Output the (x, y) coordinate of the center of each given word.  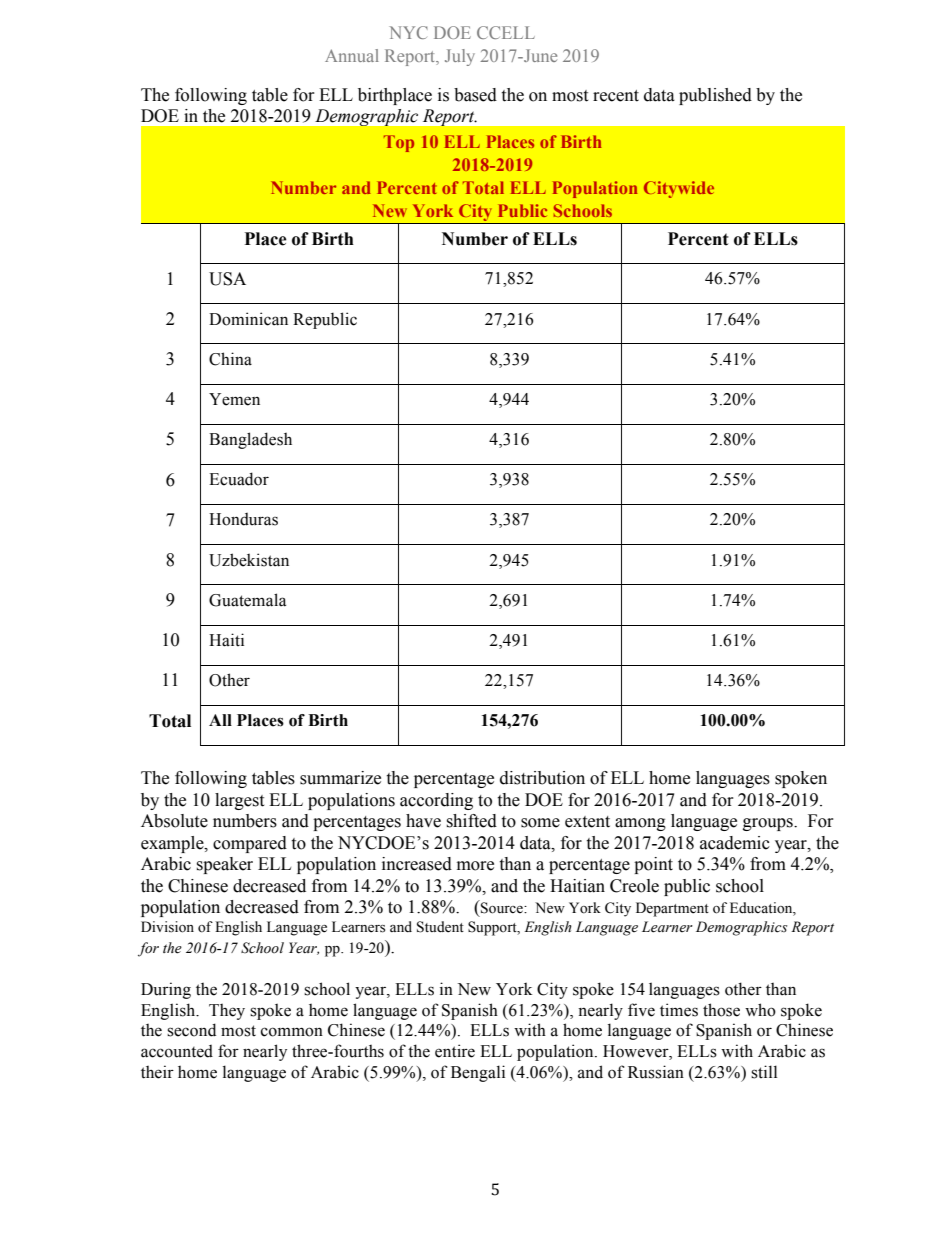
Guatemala (247, 600)
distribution (542, 778)
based (475, 95)
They (227, 1012)
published (715, 96)
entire (455, 1051)
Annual (352, 55)
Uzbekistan (249, 560)
